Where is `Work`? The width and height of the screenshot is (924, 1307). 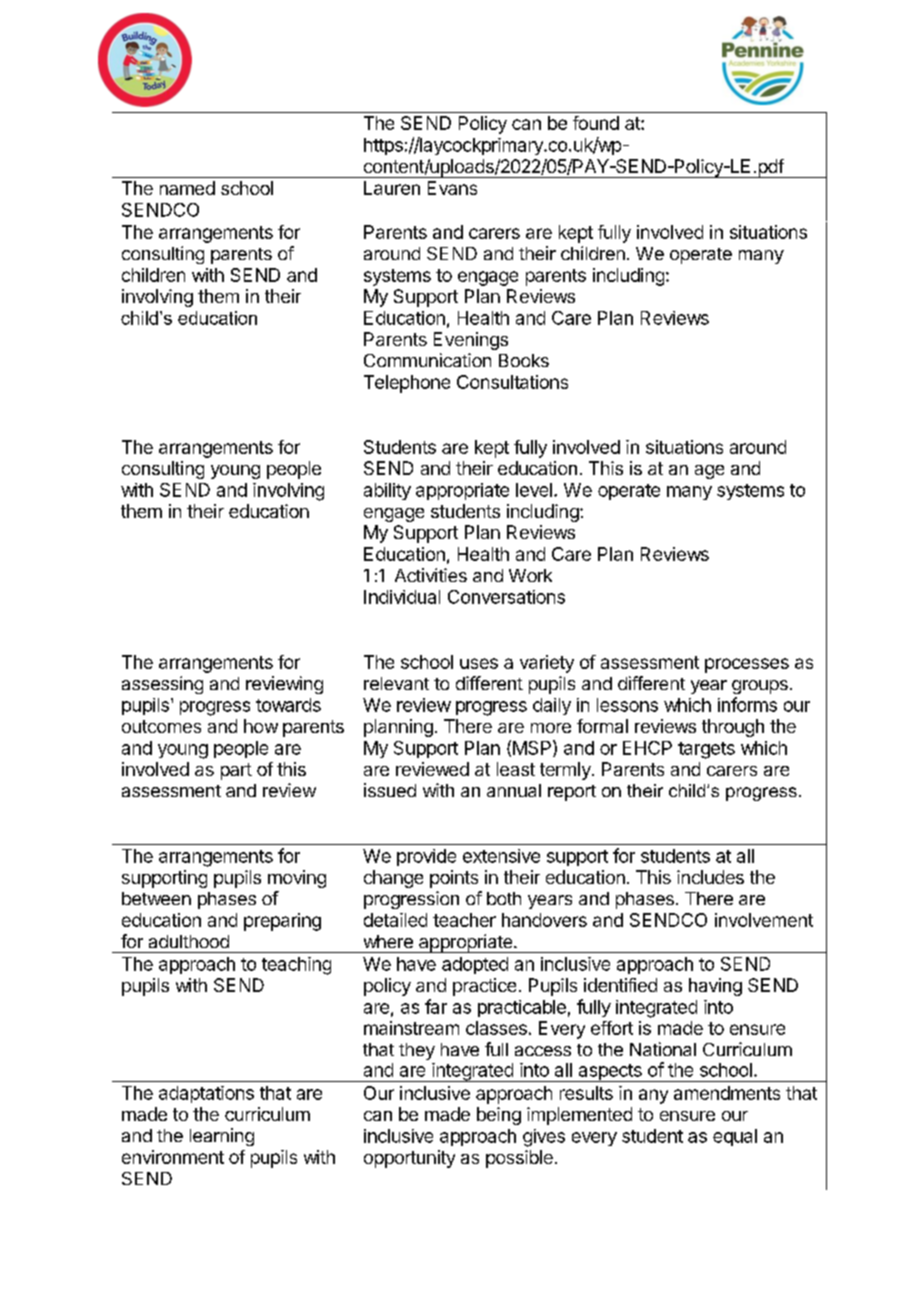 Work is located at coordinates (530, 575).
